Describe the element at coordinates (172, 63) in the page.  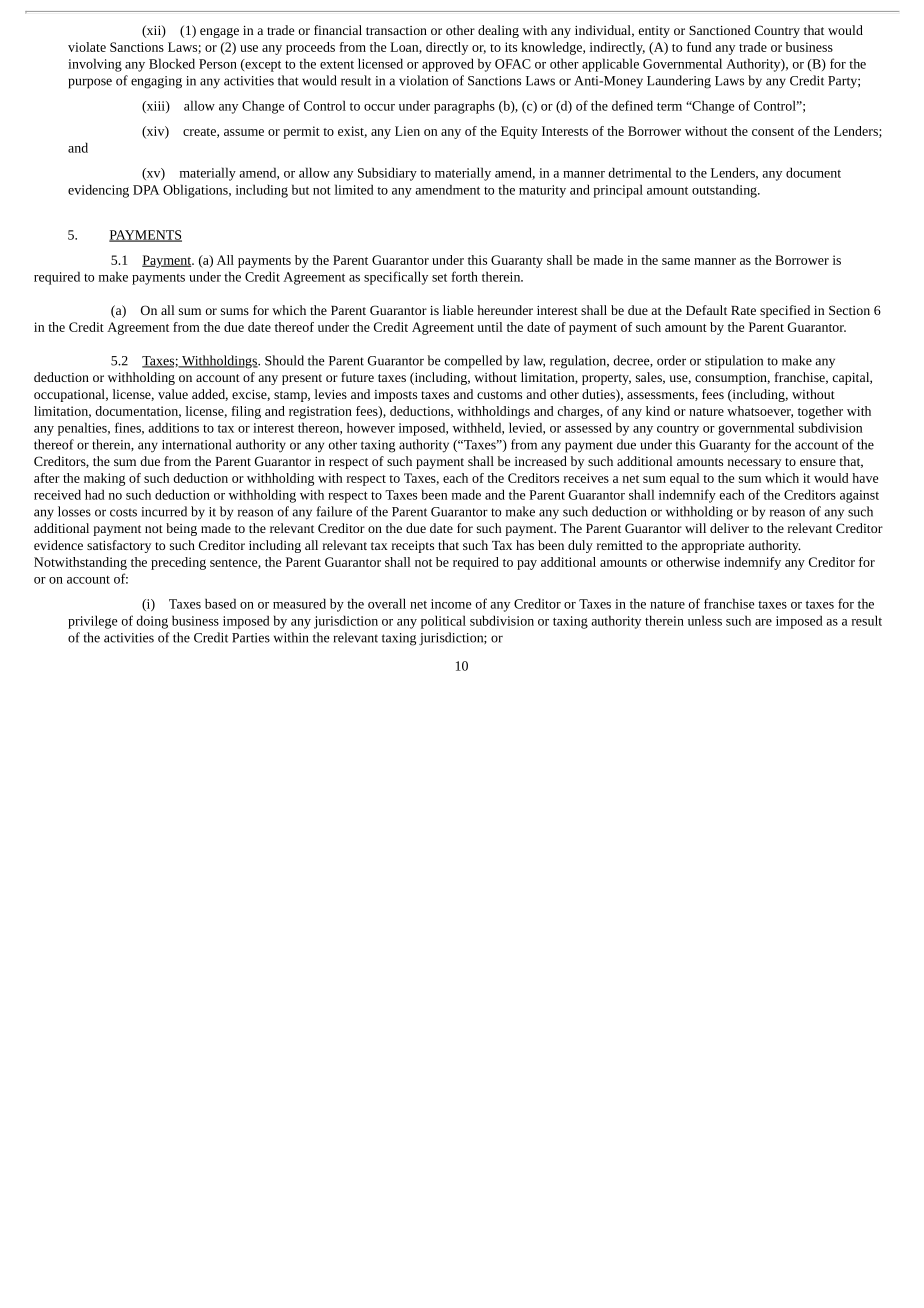
I see `Blocked` at that location.
